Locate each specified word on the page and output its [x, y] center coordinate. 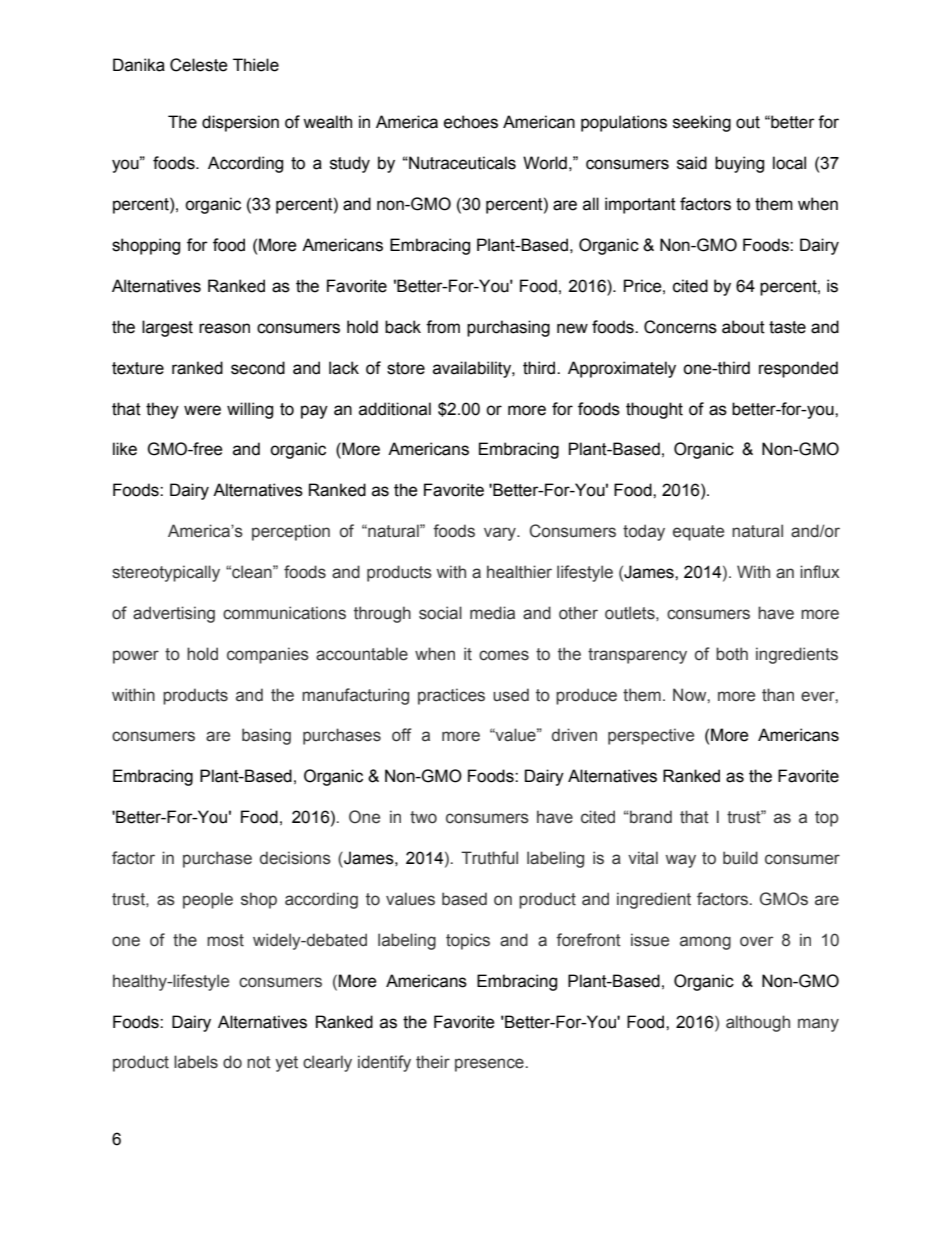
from [443, 327]
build [740, 858]
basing [266, 736]
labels [196, 1062]
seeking [702, 123]
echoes [471, 122]
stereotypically [166, 573]
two [423, 817]
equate [698, 533]
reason [224, 328]
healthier [519, 572]
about [743, 327]
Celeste [199, 65]
